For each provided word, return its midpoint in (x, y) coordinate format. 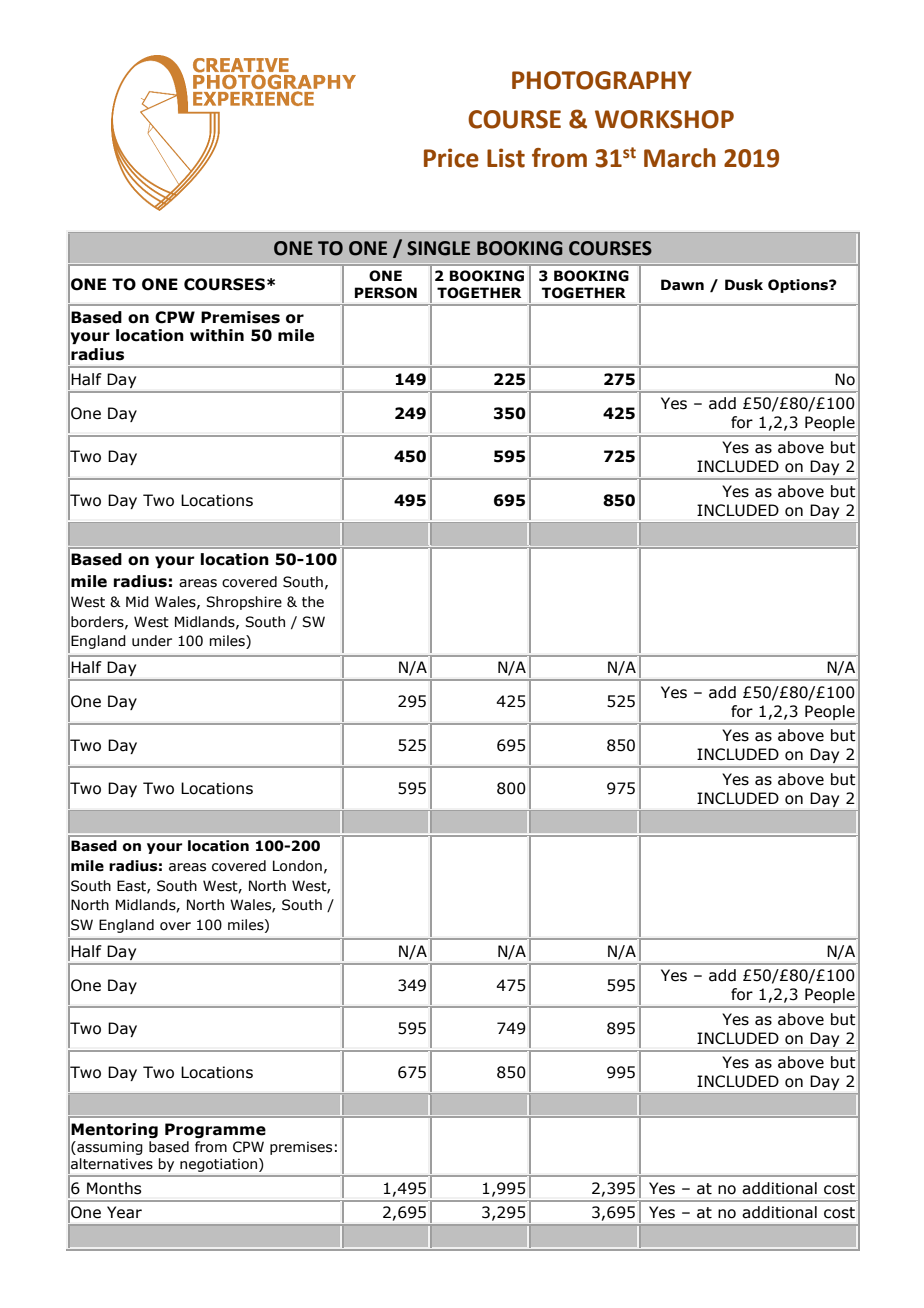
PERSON (386, 293)
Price (451, 158)
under (152, 641)
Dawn (682, 285)
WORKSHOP (664, 119)
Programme (215, 1130)
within (217, 335)
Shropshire (244, 603)
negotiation (220, 1165)
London (297, 866)
